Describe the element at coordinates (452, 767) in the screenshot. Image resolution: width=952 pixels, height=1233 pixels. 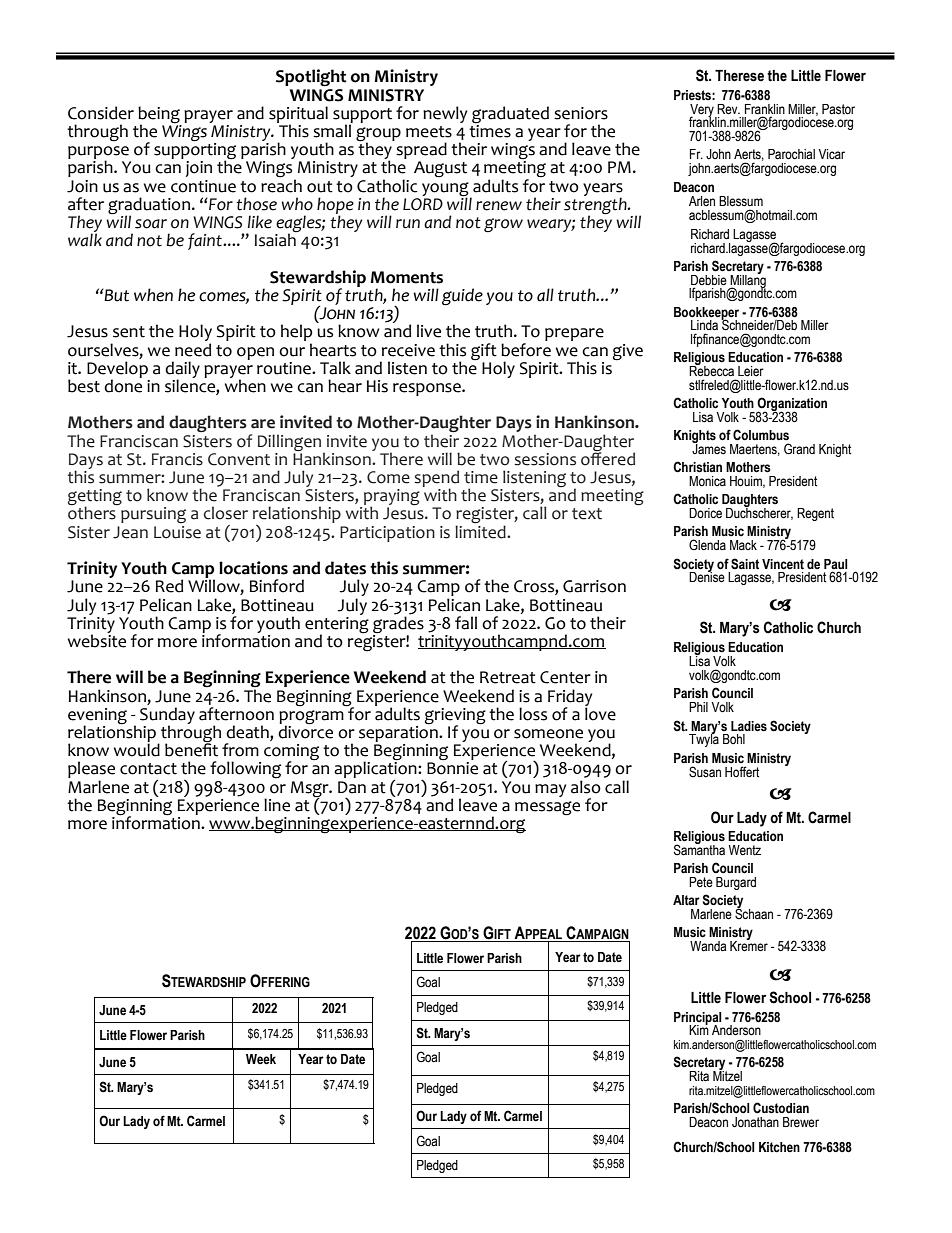
I see `Bonnie` at that location.
